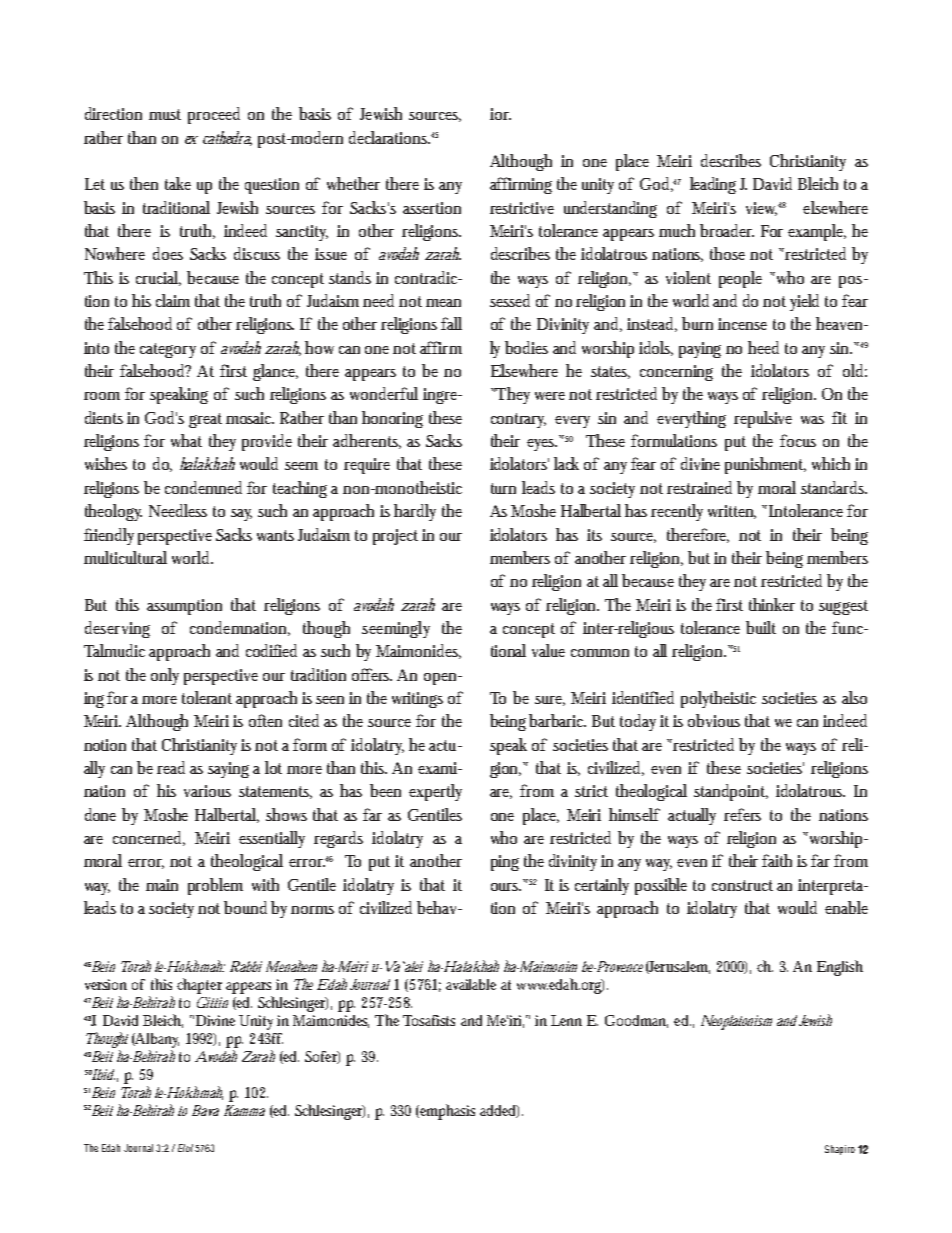  I want to click on Bava, so click(205, 1110).
